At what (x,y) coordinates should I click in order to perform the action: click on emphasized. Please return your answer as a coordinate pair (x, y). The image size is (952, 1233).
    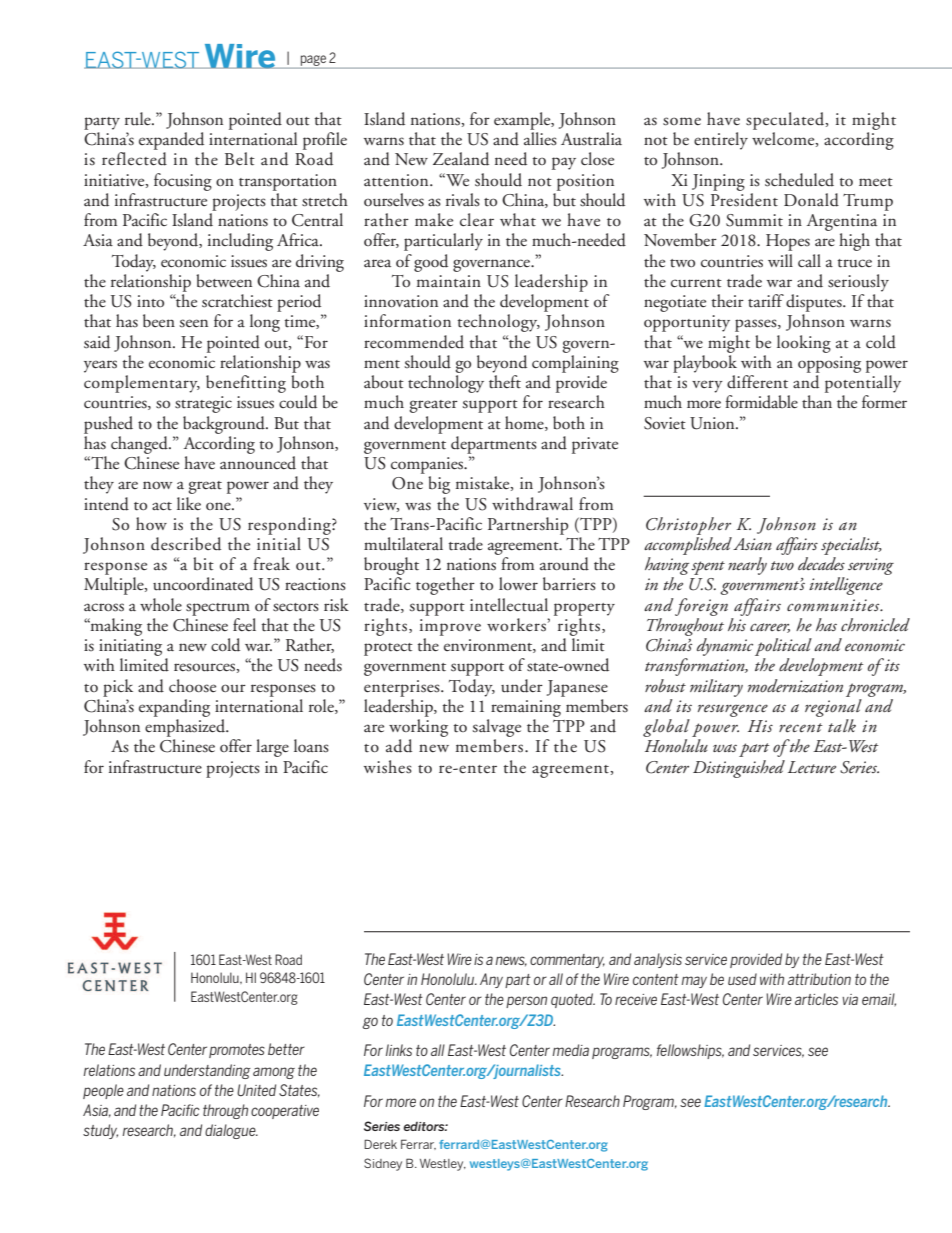
    Looking at the image, I should click on (186, 728).
